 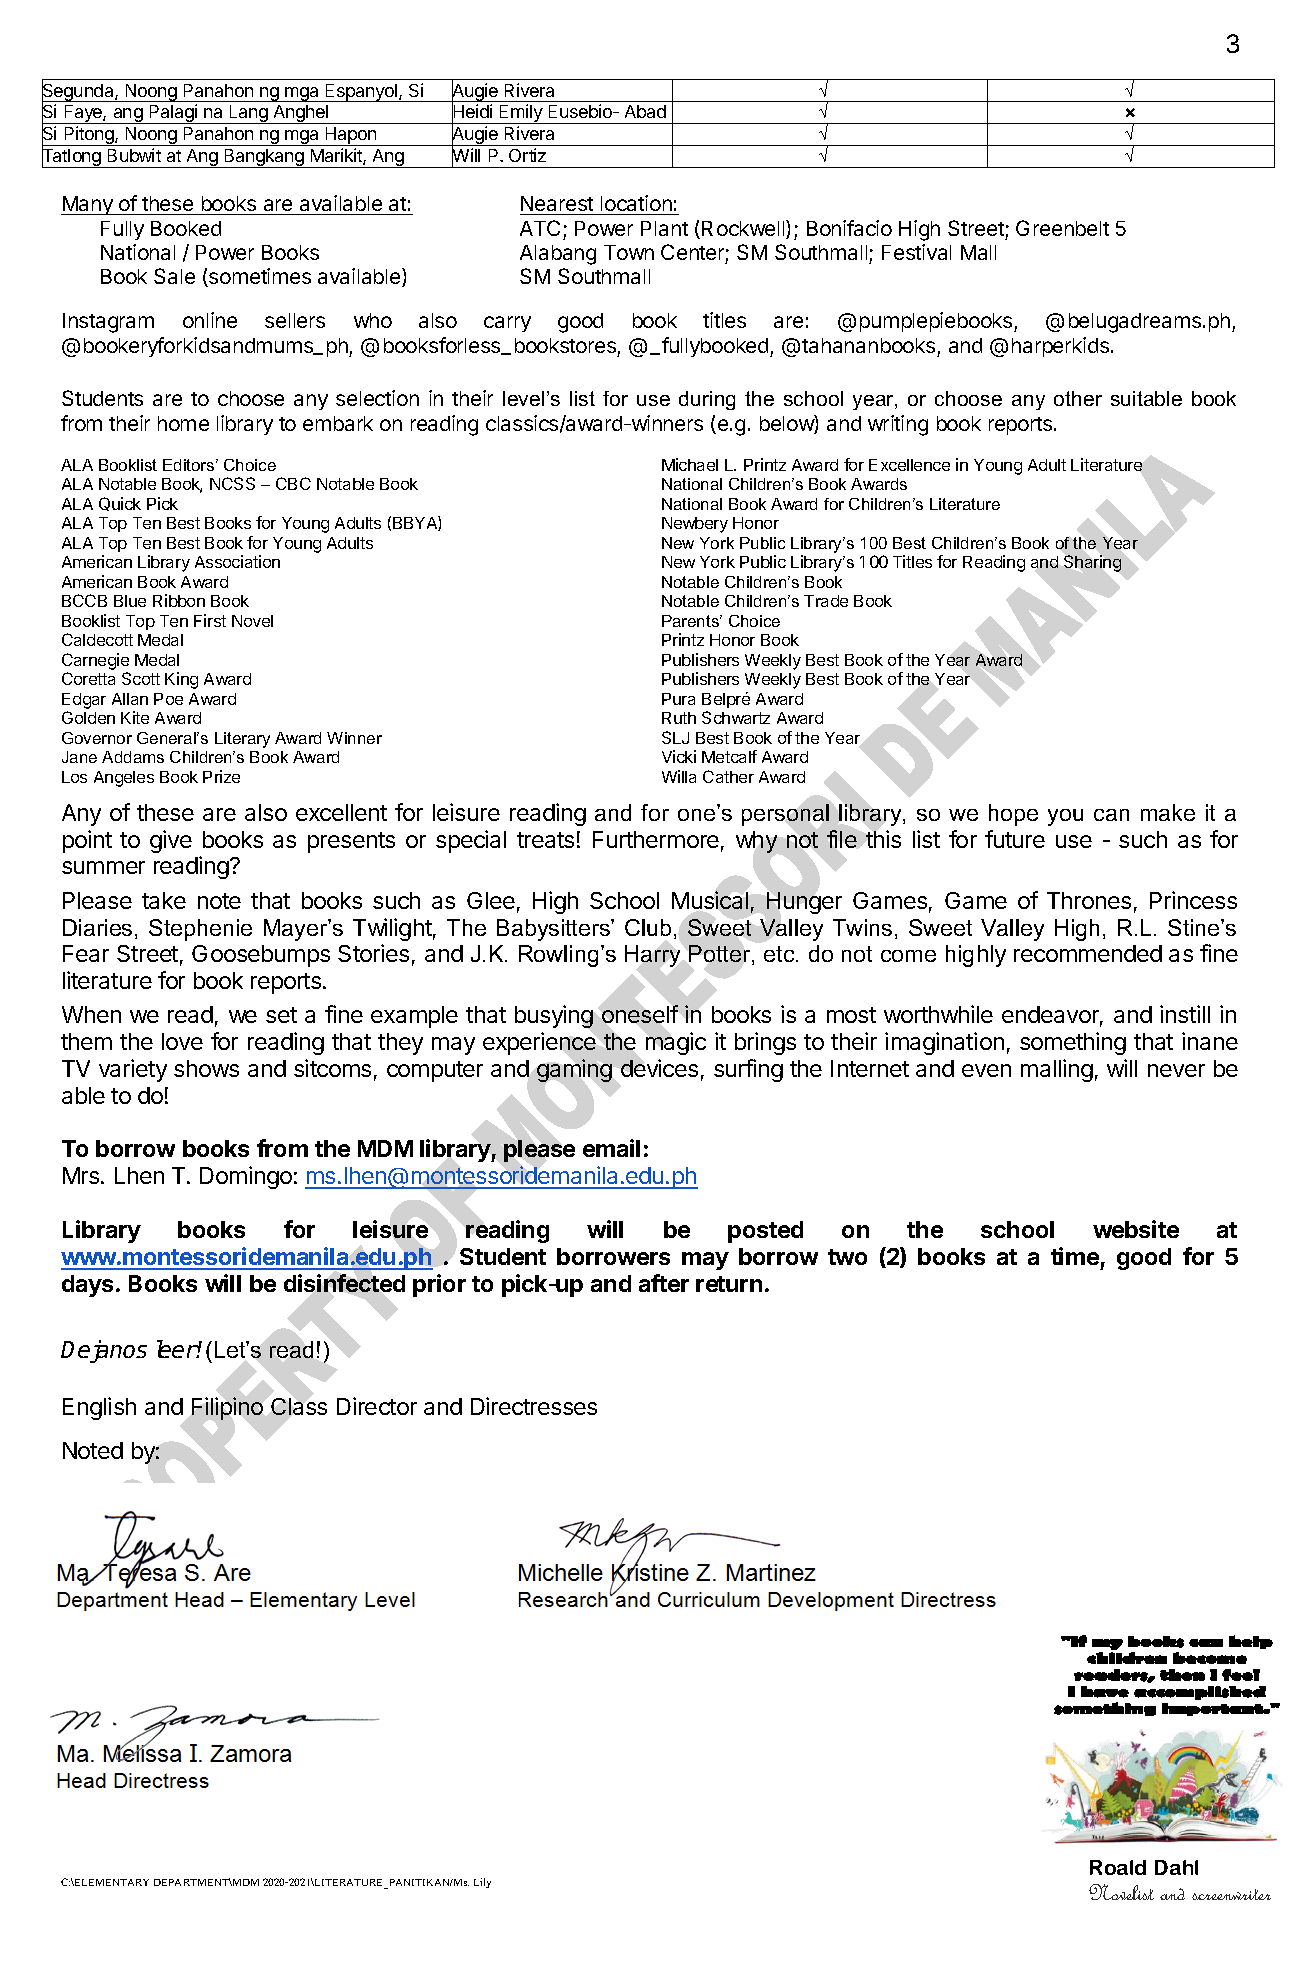 What do you see at coordinates (182, 1041) in the screenshot?
I see `love` at bounding box center [182, 1041].
